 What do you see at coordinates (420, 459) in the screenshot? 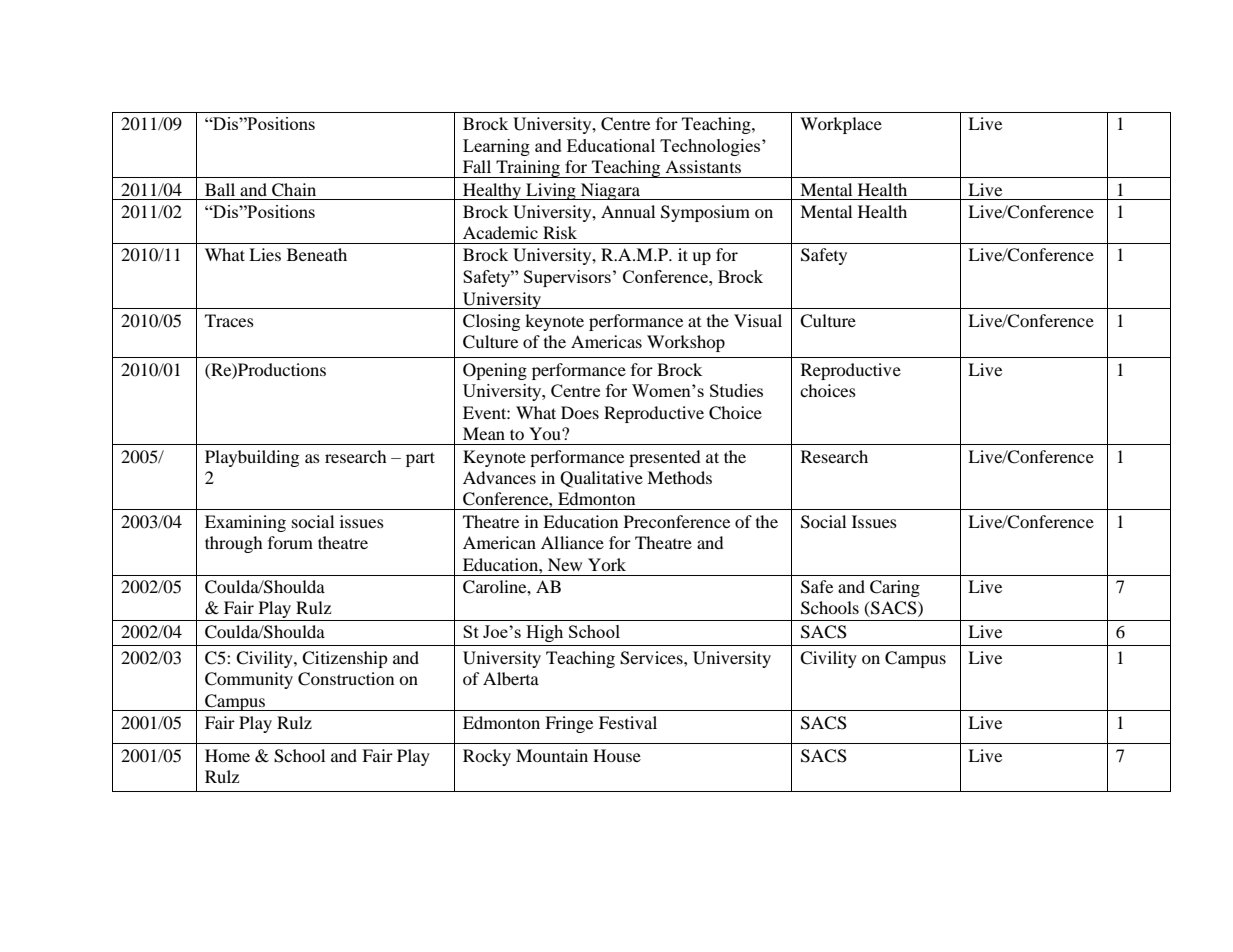
I see `part` at bounding box center [420, 459].
